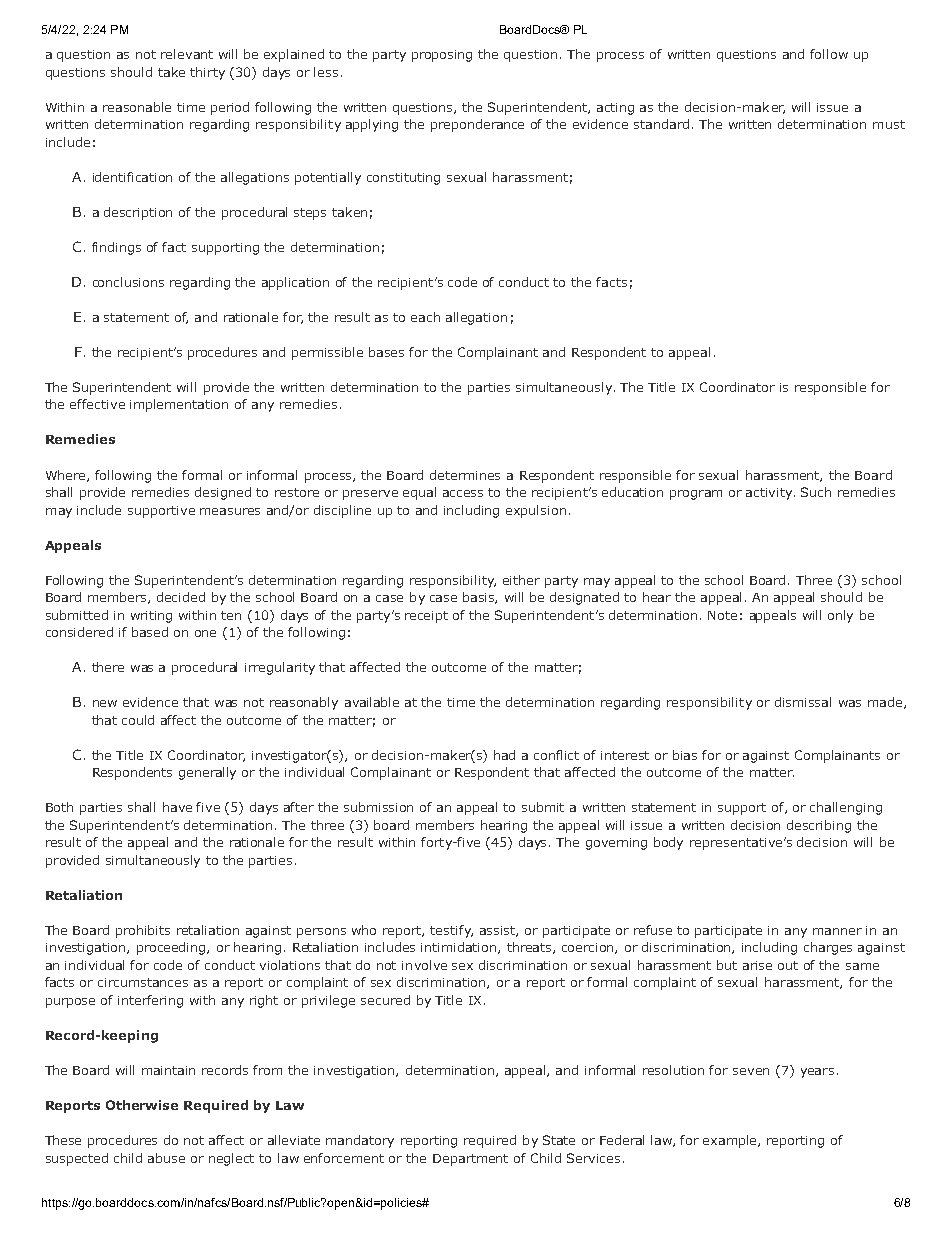 The image size is (952, 1233). What do you see at coordinates (770, 494) in the screenshot?
I see `activity` at bounding box center [770, 494].
